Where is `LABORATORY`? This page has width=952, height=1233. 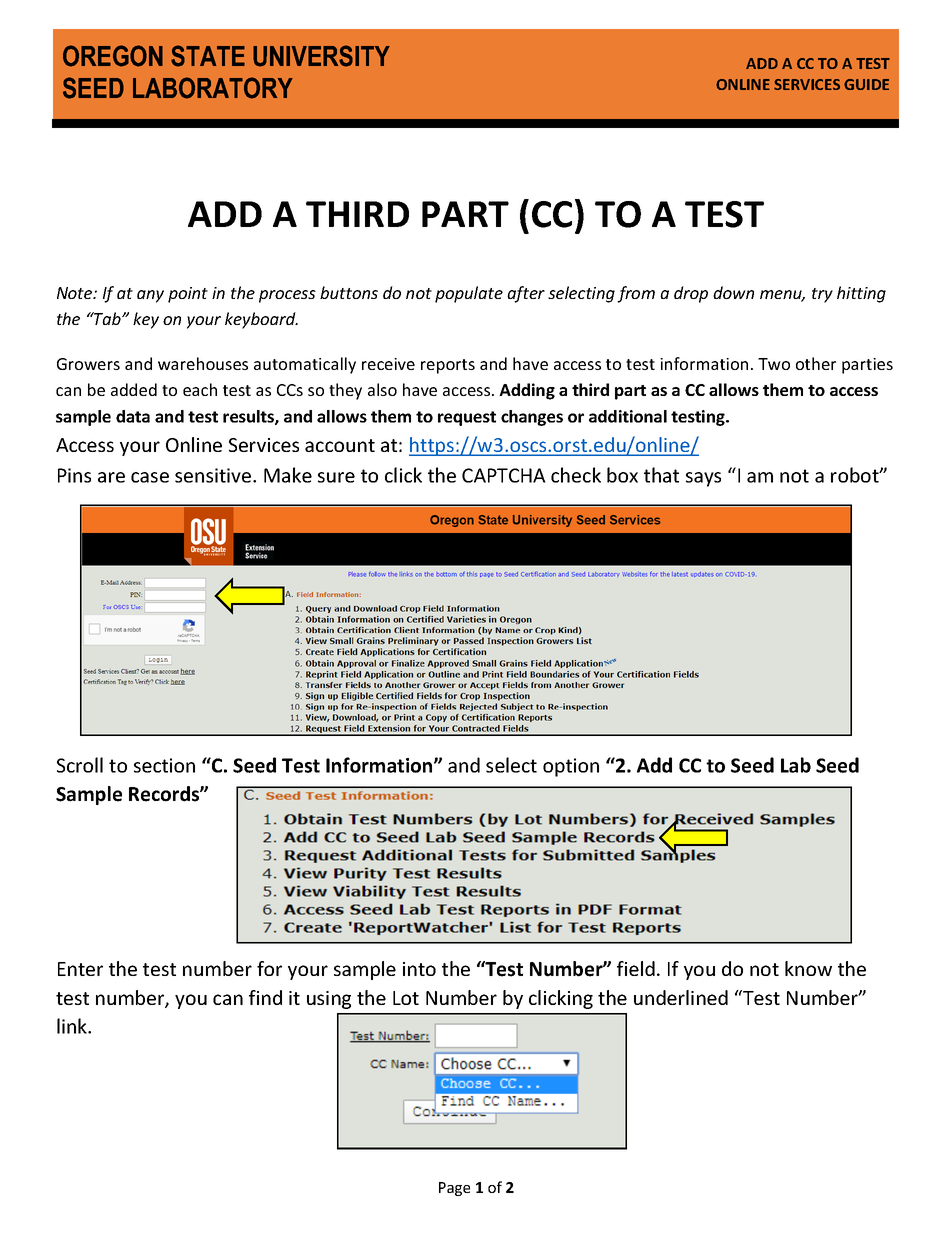
LABORATORY is located at coordinates (213, 88).
